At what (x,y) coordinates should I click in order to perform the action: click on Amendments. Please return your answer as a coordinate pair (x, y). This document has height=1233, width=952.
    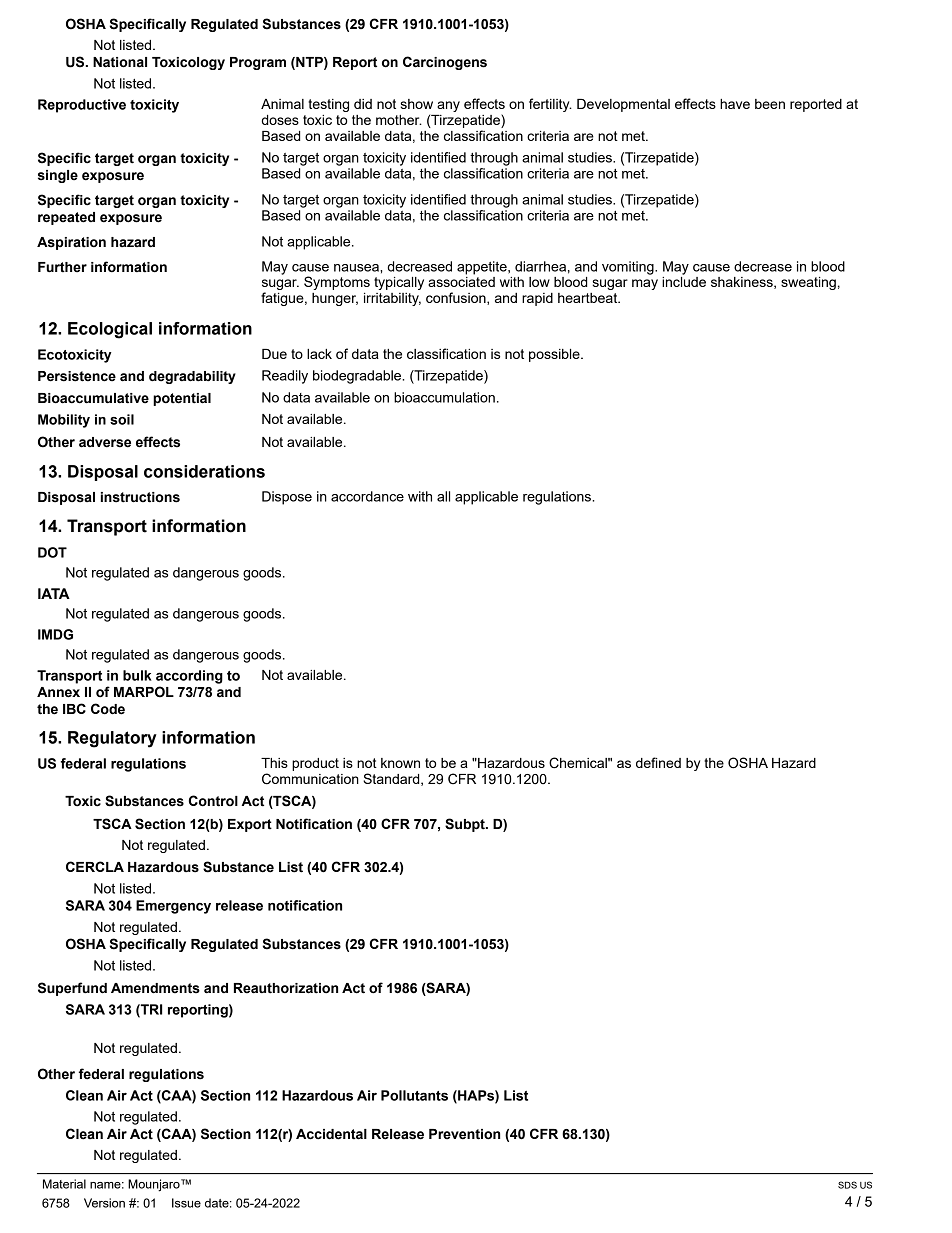
    Looking at the image, I should click on (155, 988).
